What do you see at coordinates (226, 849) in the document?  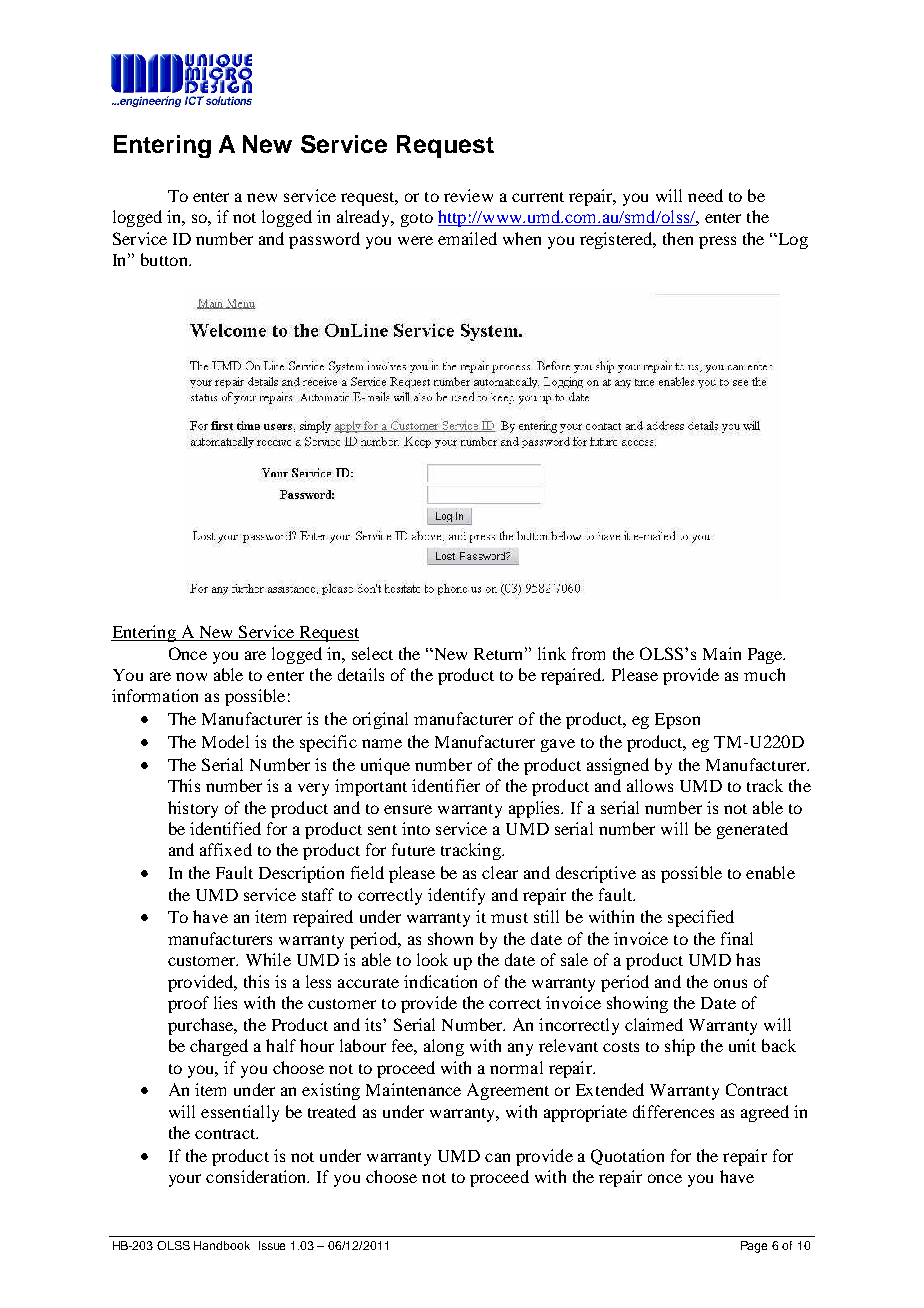 I see `affixed` at bounding box center [226, 849].
